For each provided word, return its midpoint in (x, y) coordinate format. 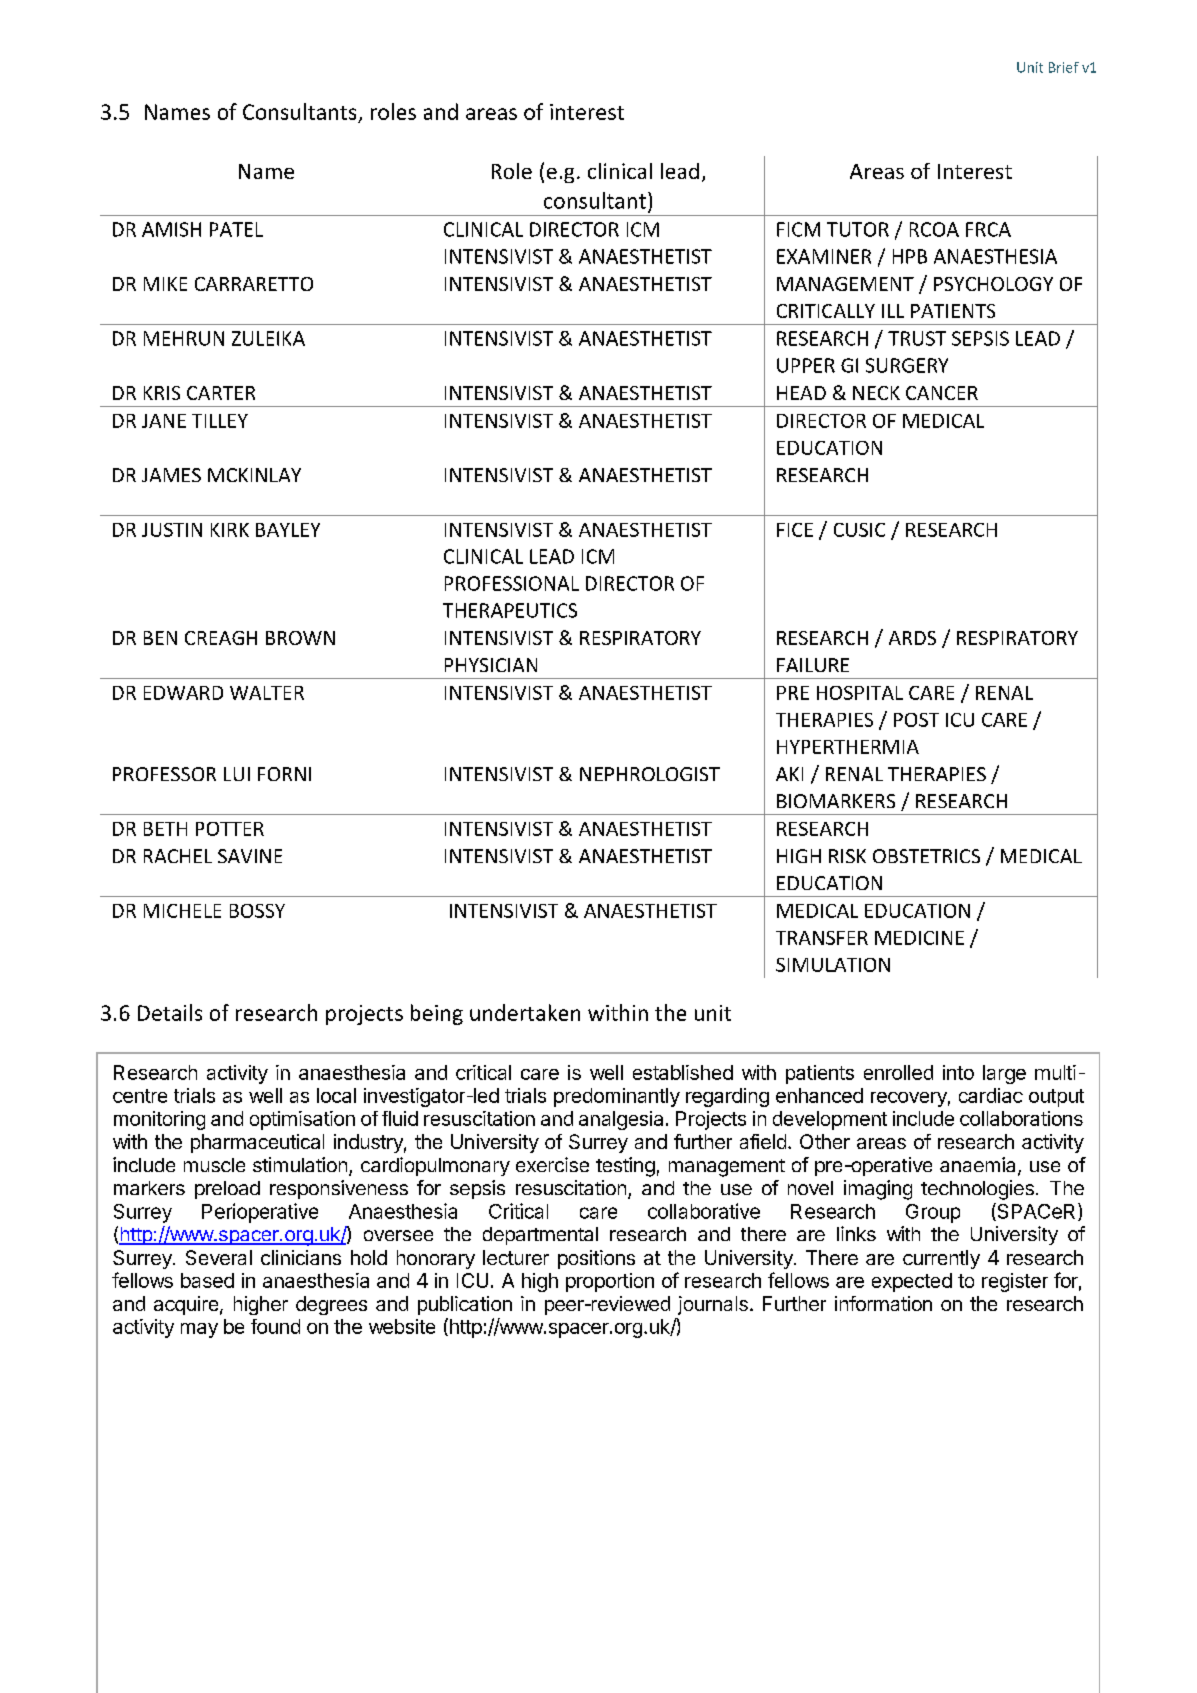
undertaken (525, 1012)
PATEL (236, 229)
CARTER (221, 393)
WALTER (267, 693)
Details (170, 1012)
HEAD (801, 393)
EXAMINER (824, 256)
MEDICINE (919, 938)
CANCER (942, 393)
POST (916, 720)
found (275, 1326)
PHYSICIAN (491, 665)
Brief (1064, 67)
